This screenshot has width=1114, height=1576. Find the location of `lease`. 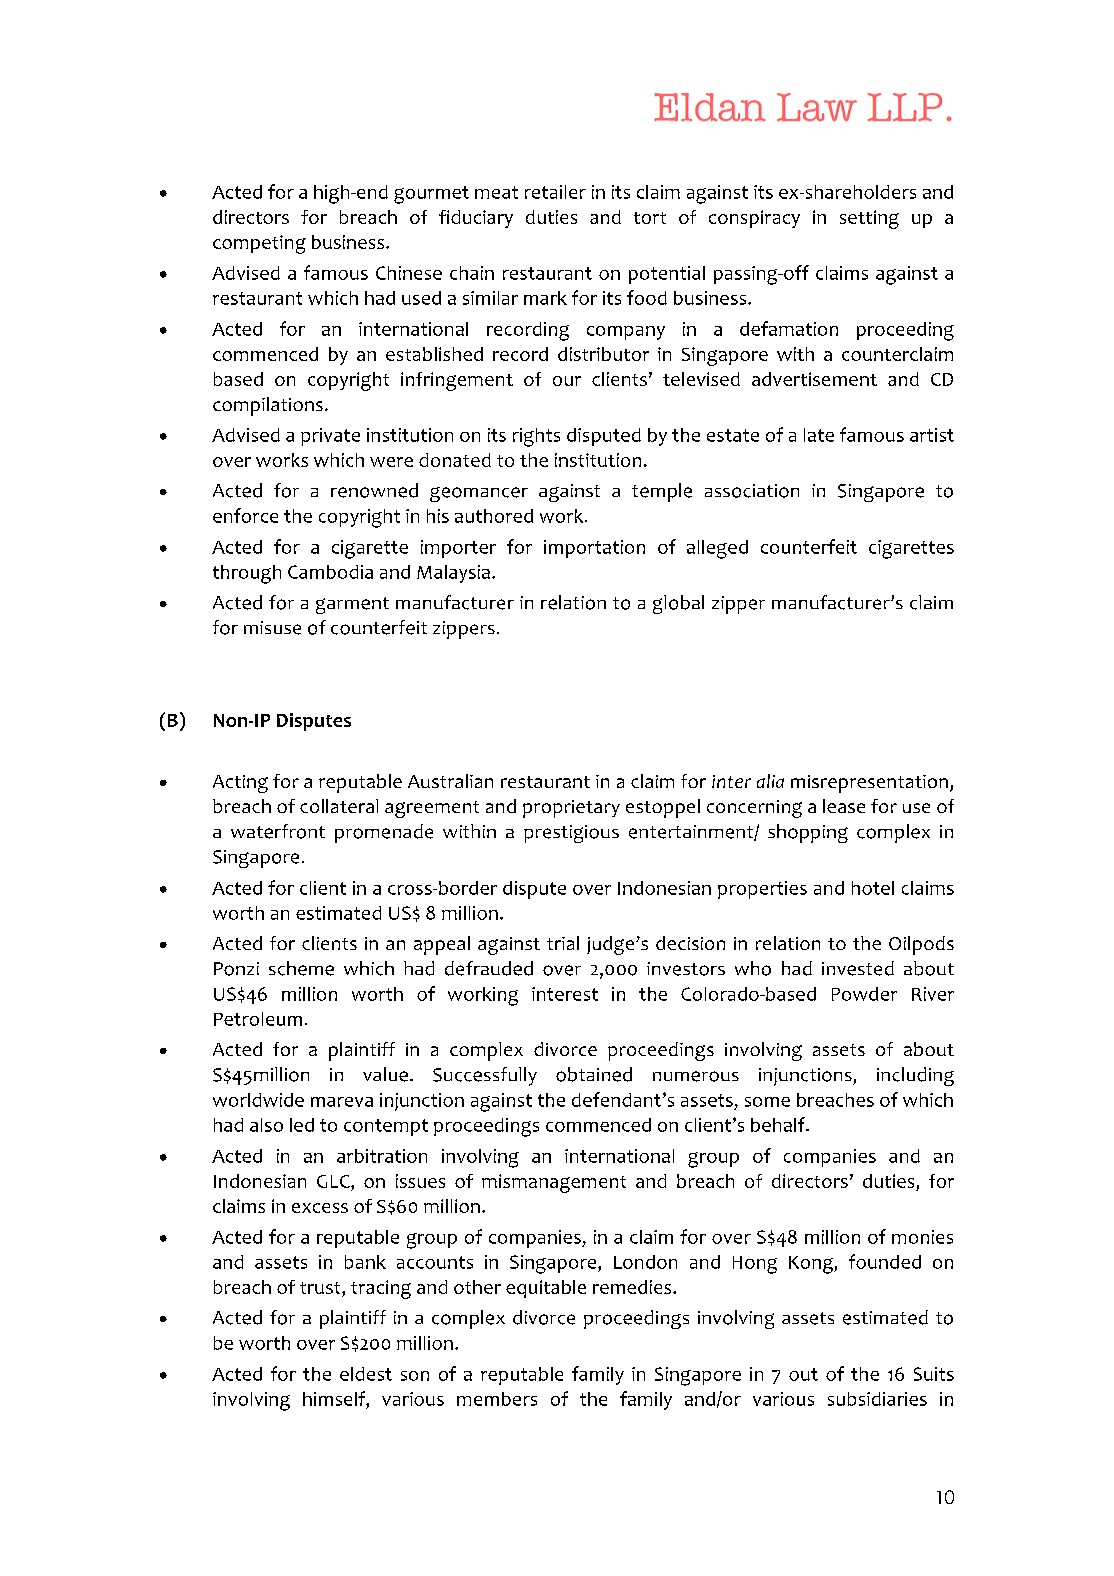

lease is located at coordinates (844, 806).
